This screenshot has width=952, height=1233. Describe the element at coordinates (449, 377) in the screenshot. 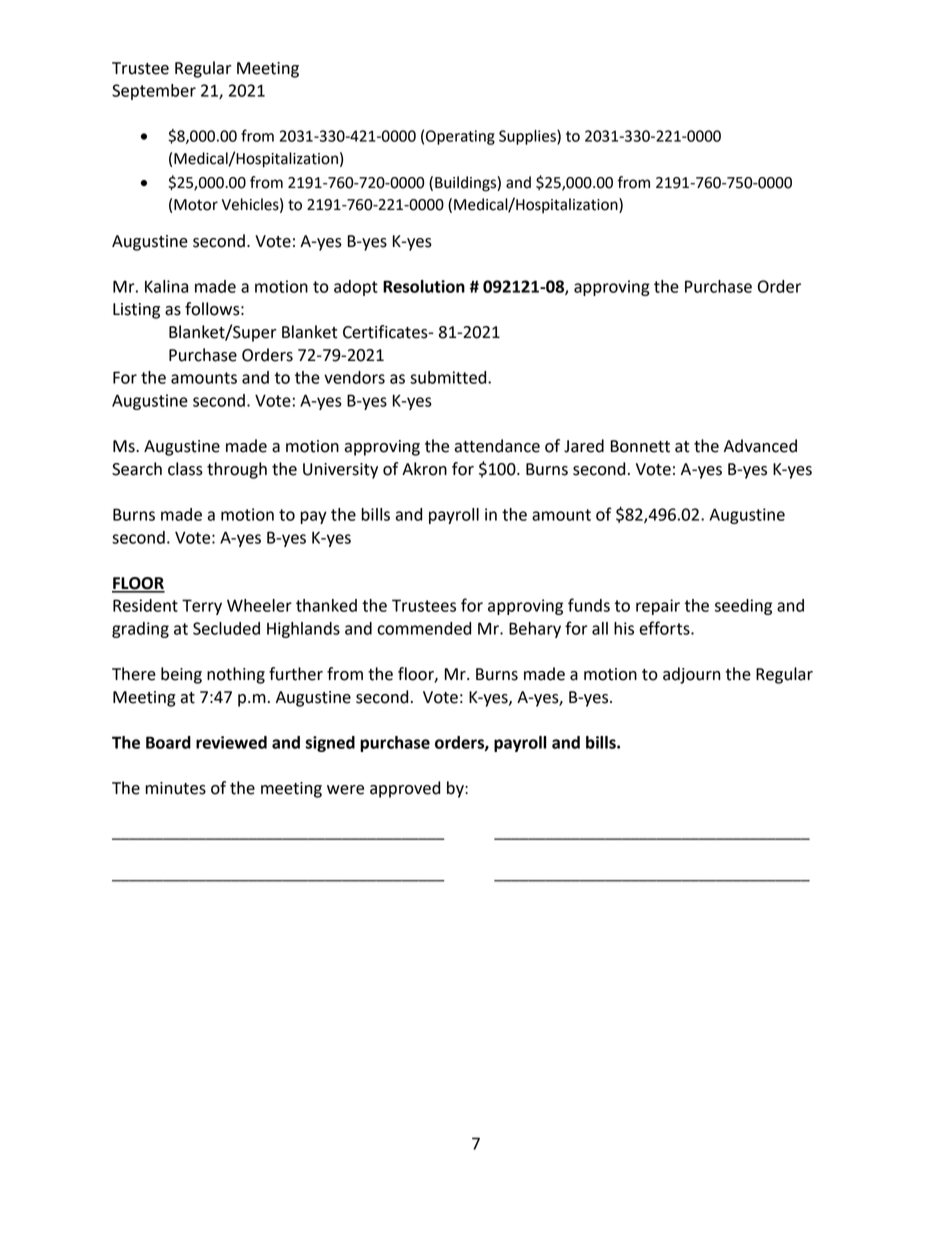

I see `submitted` at that location.
